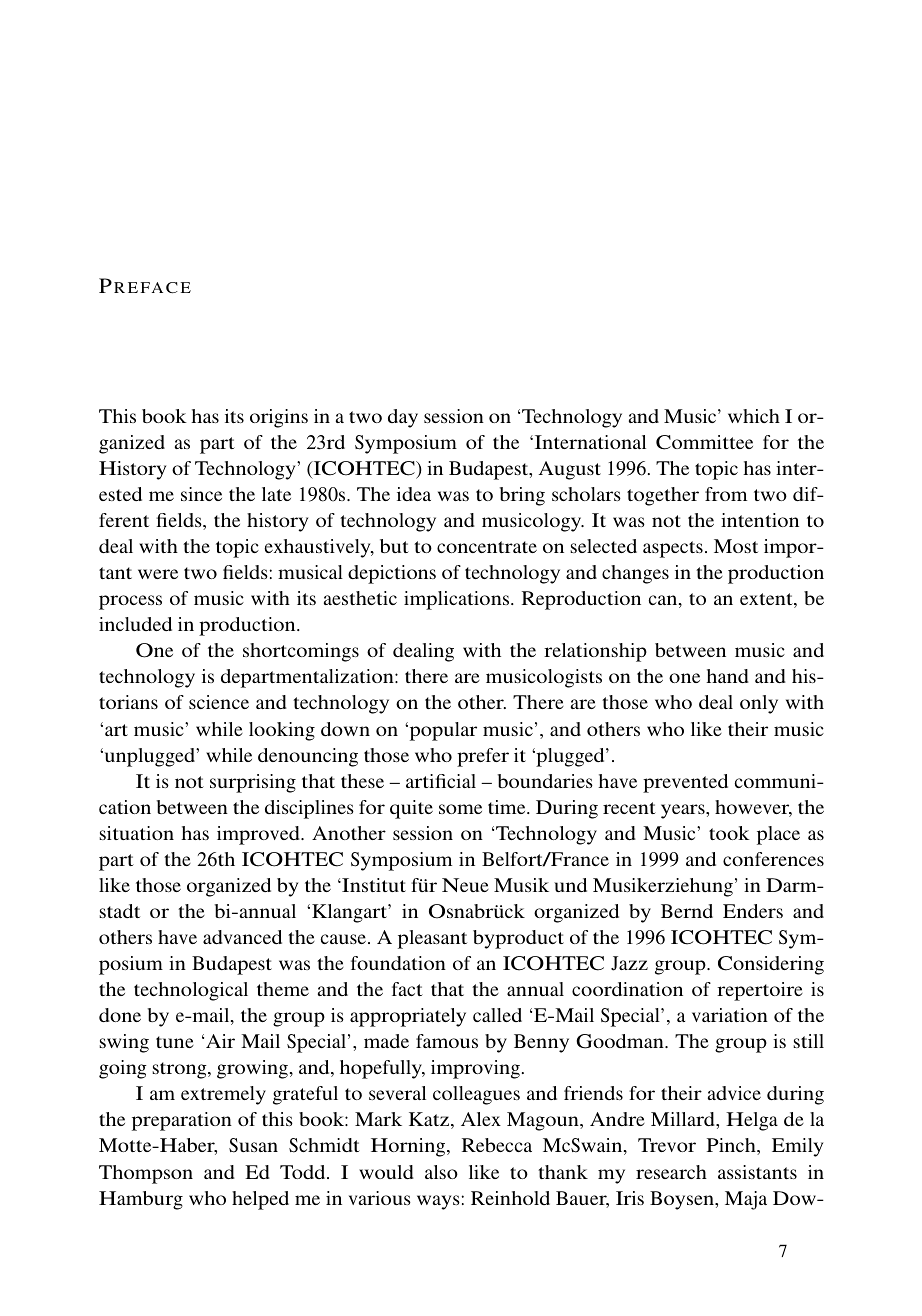 The width and height of the image is (922, 1316). Describe the element at coordinates (753, 911) in the image. I see `Enders` at that location.
